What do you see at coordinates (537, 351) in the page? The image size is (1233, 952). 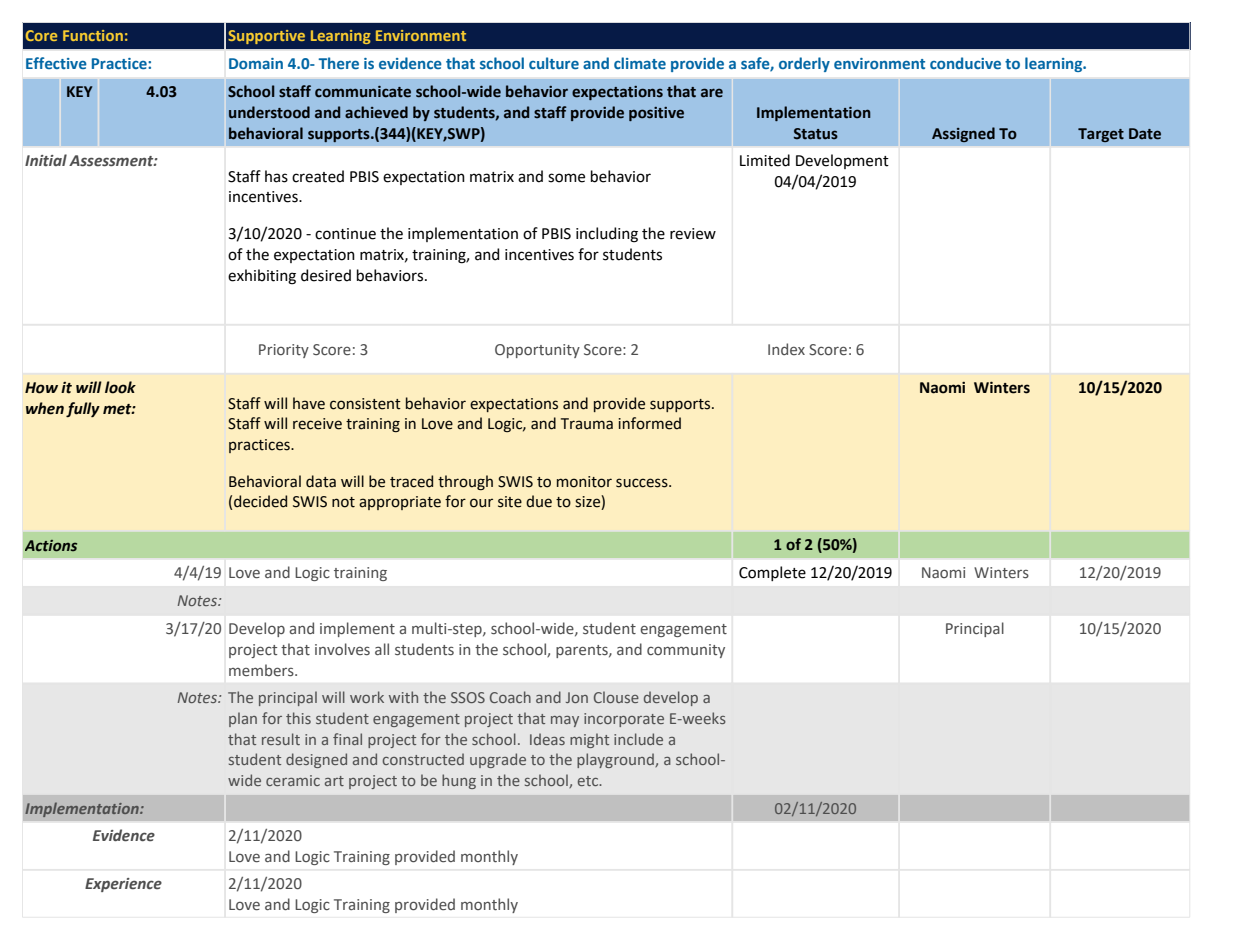 I see `Opportunity` at bounding box center [537, 351].
